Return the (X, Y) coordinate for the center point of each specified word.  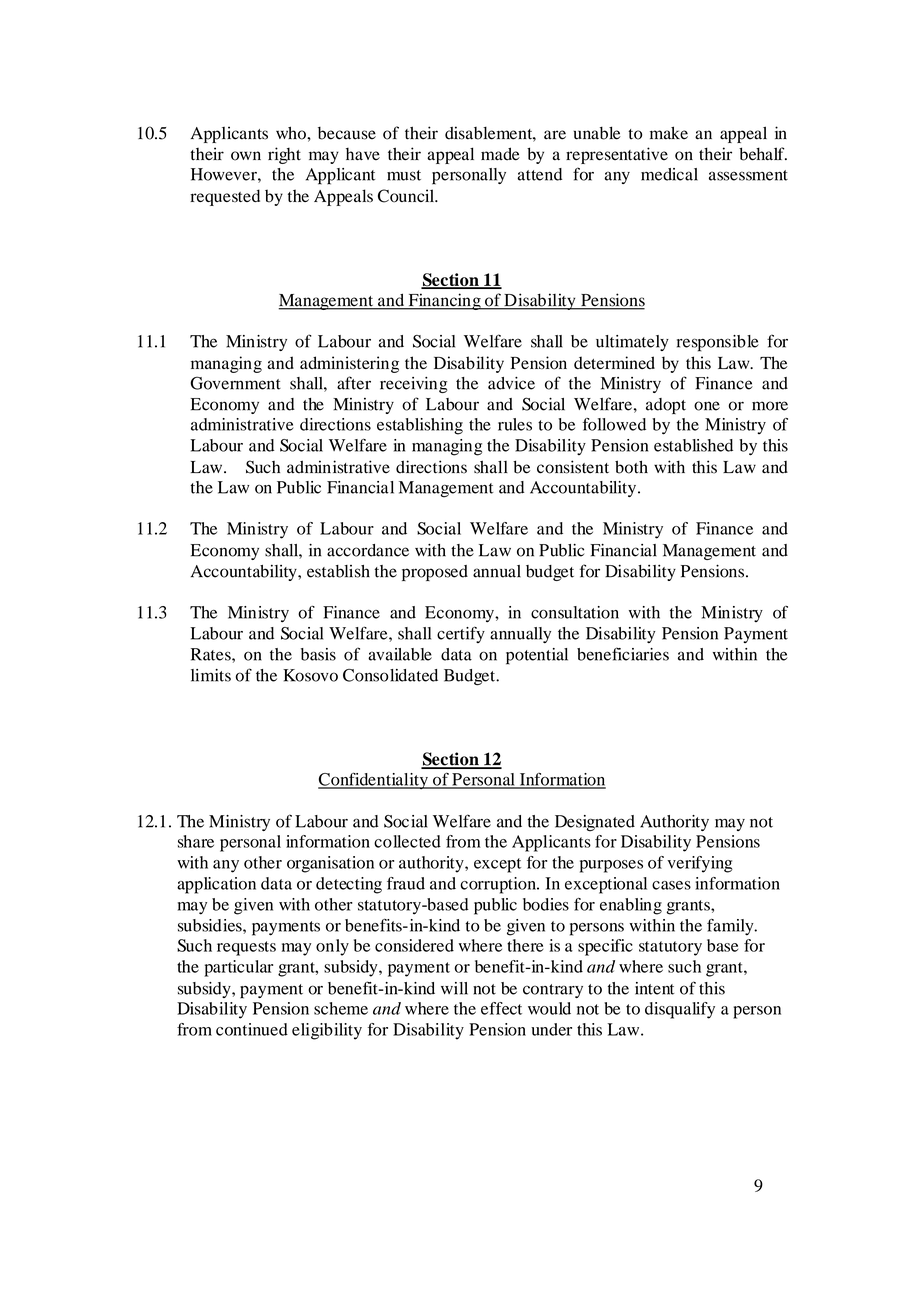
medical (669, 174)
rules (515, 424)
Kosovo (310, 675)
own (246, 156)
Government (236, 383)
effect (501, 1008)
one (707, 406)
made (500, 154)
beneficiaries (623, 654)
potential (537, 656)
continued (252, 1029)
